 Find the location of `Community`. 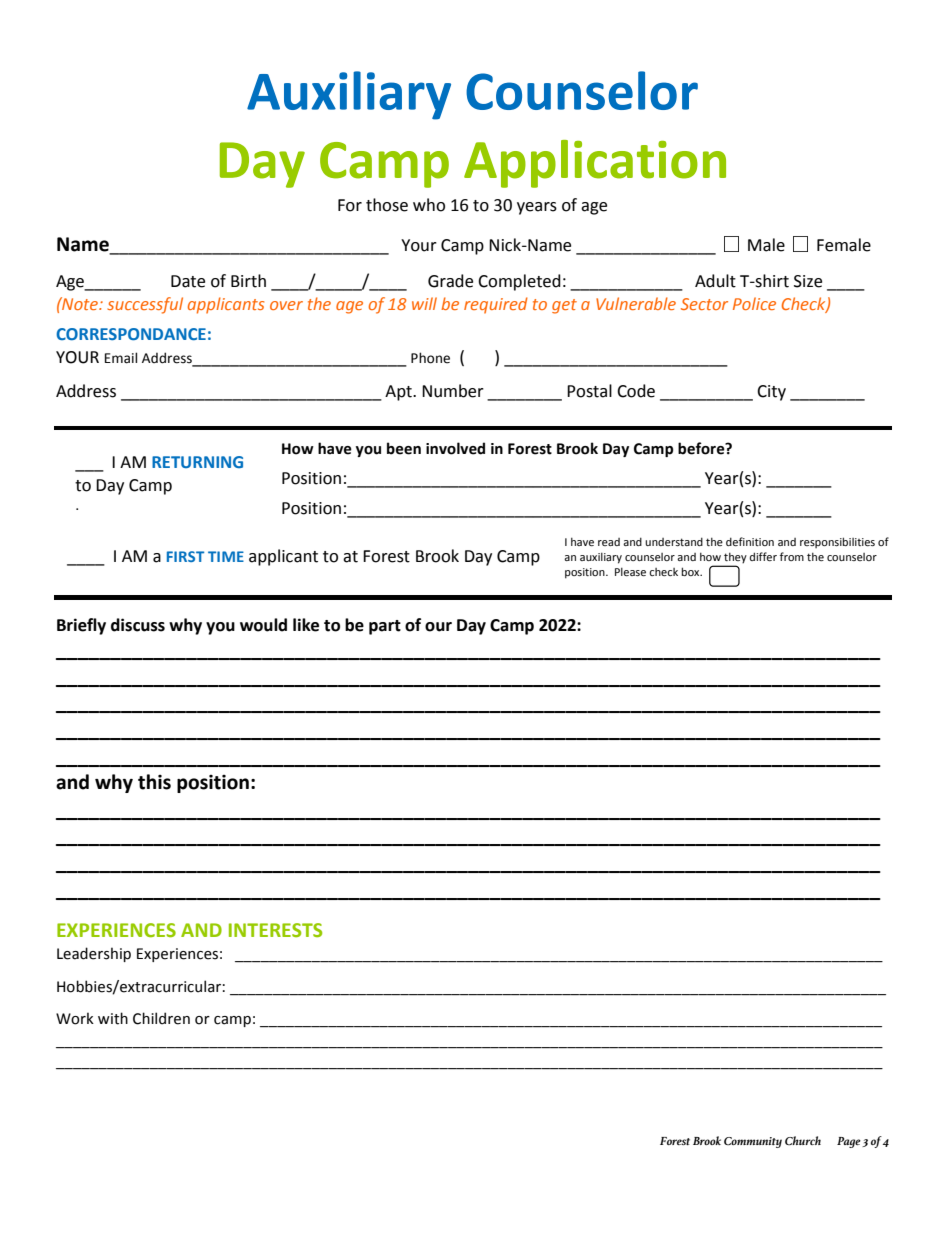

Community is located at coordinates (753, 1142).
